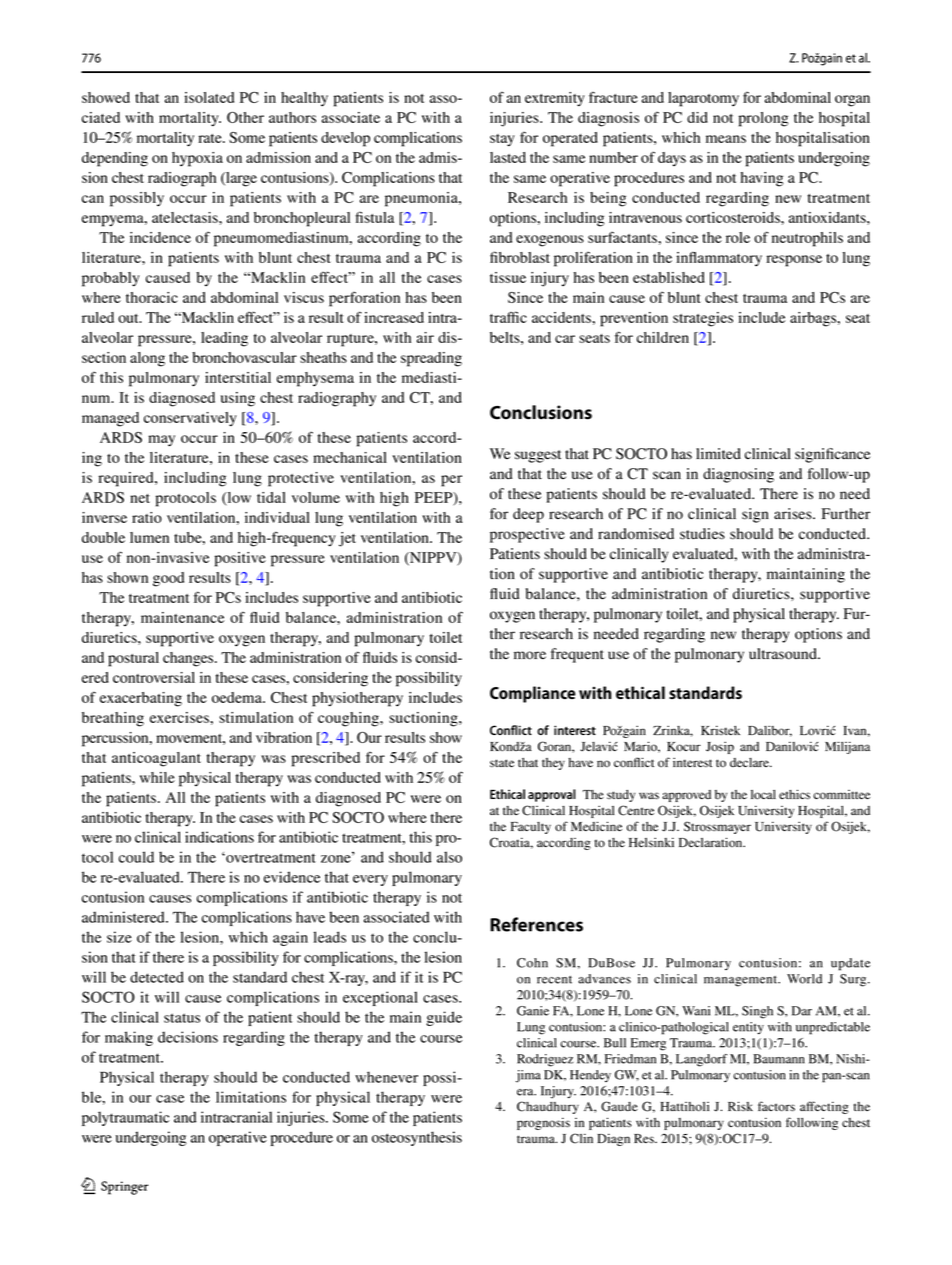 The height and width of the page is (1265, 952). What do you see at coordinates (129, 1038) in the page?
I see `making` at bounding box center [129, 1038].
